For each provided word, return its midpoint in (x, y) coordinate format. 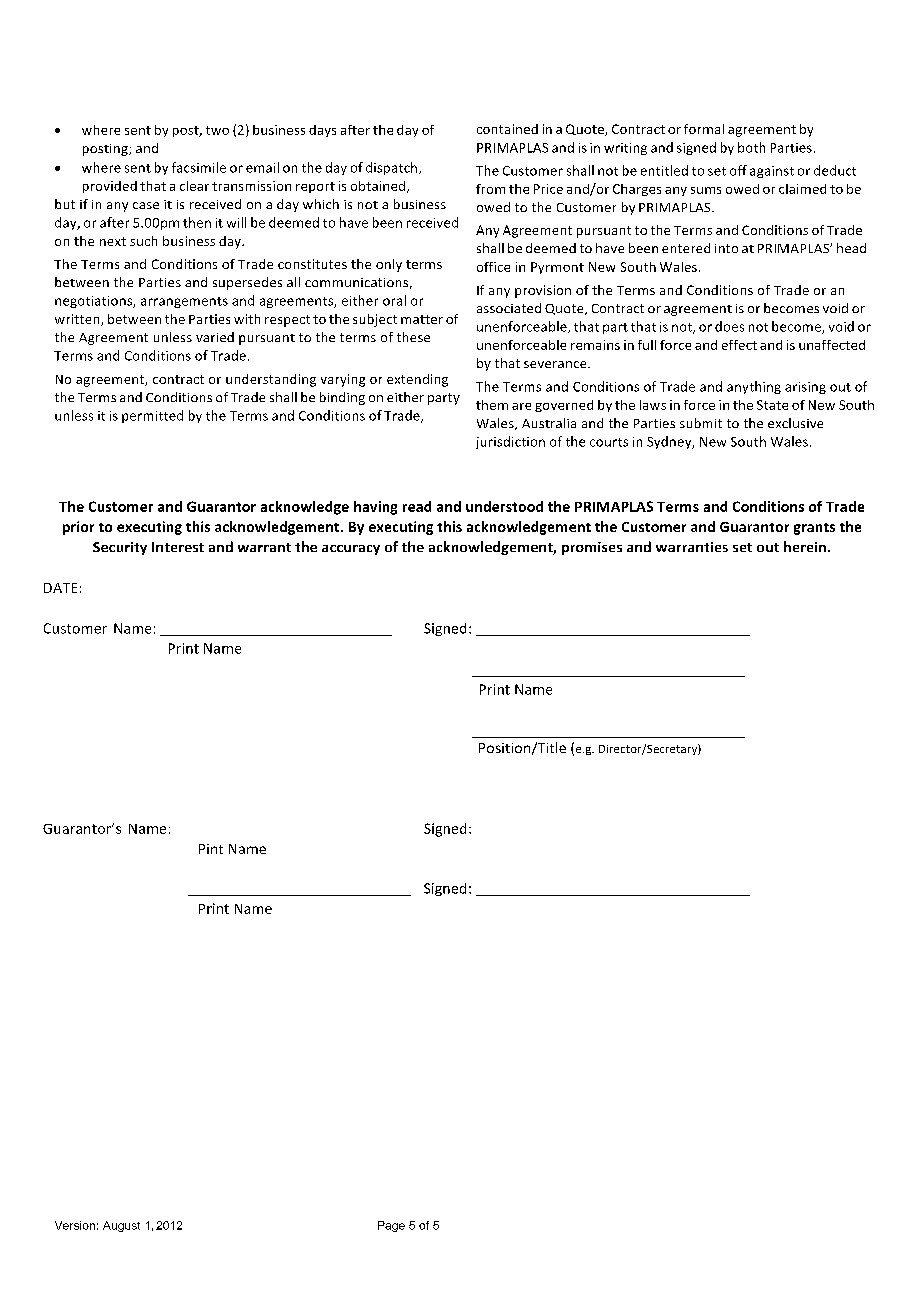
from (490, 189)
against (772, 172)
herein (806, 546)
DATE (60, 588)
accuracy (351, 550)
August (121, 1226)
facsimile (199, 167)
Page (391, 1226)
